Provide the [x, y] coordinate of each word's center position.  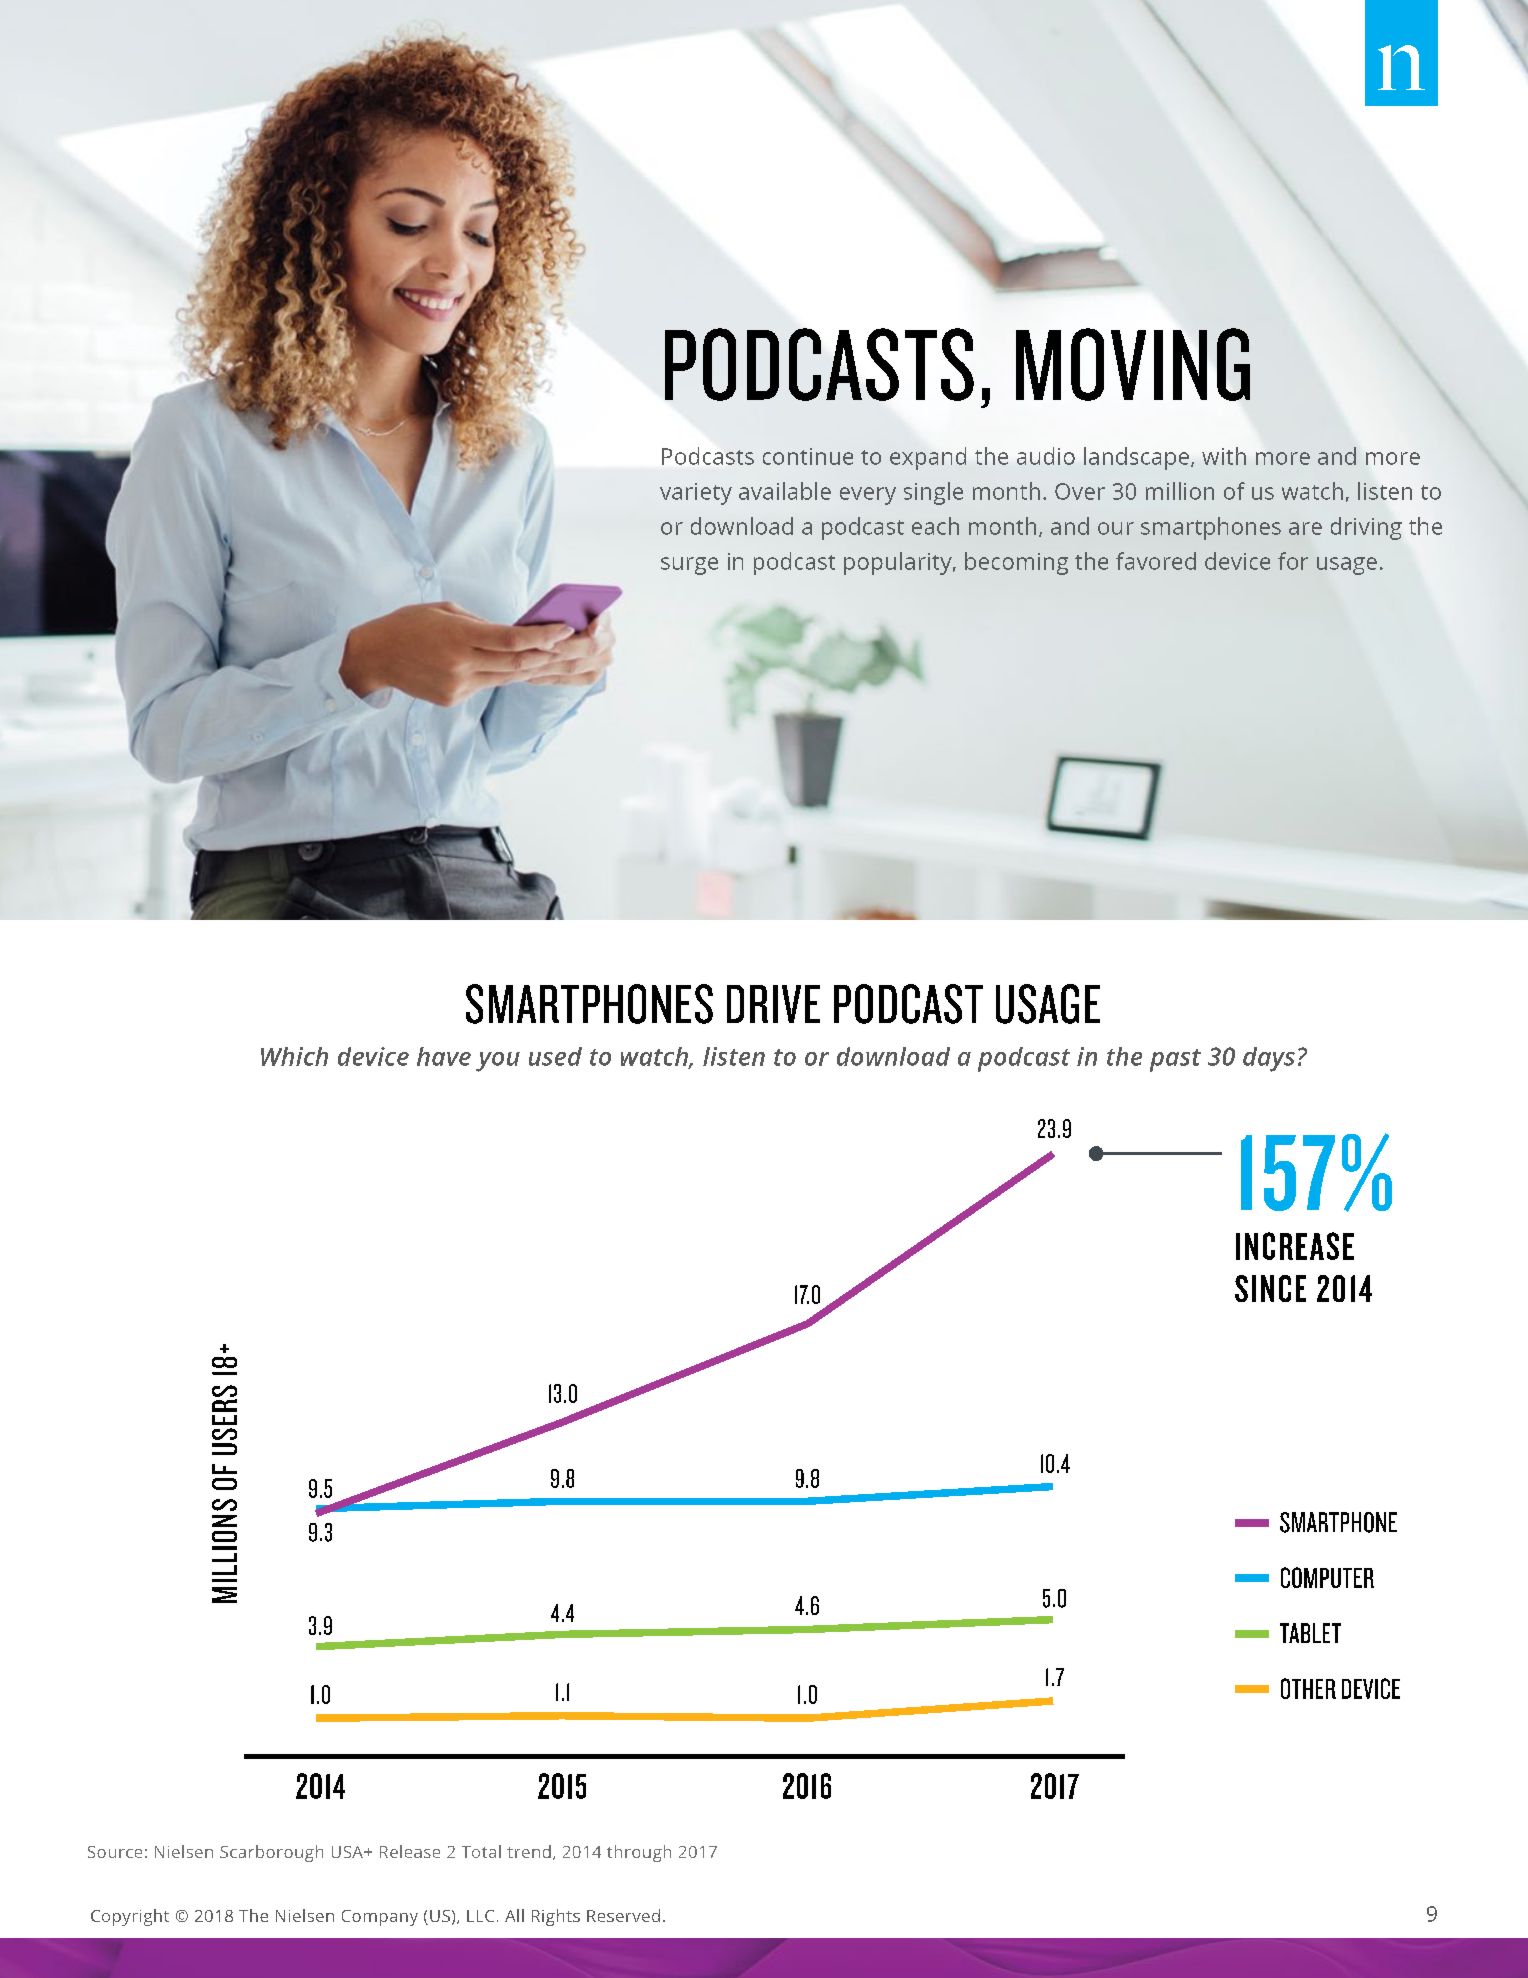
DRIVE [773, 1004]
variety [696, 494]
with [1224, 456]
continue [808, 456]
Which [294, 1056]
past [1175, 1060]
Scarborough [271, 1853]
